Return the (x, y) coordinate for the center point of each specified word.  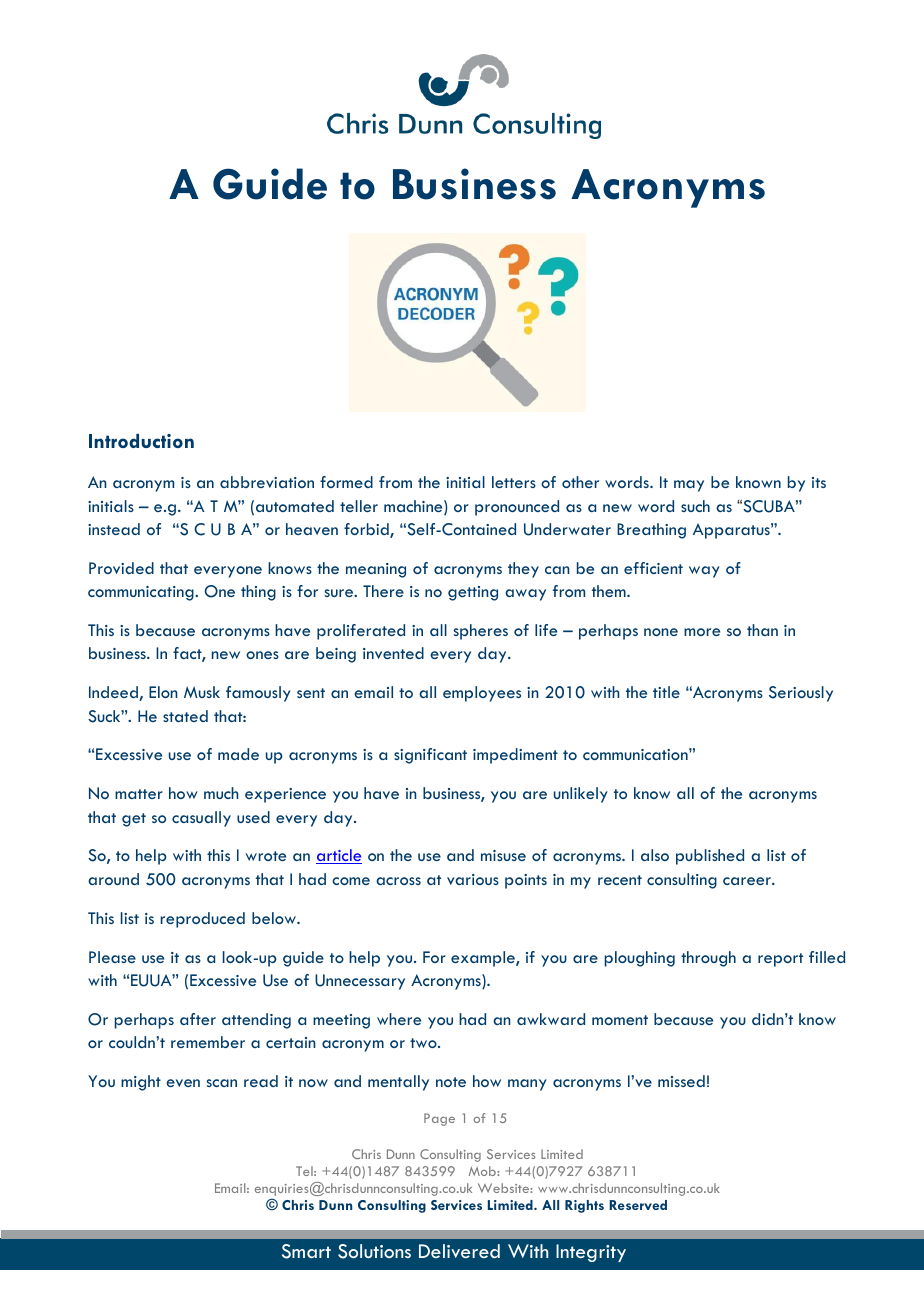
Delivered (459, 1251)
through (708, 959)
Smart (306, 1251)
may (689, 486)
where (399, 1019)
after (198, 1019)
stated (185, 716)
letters (514, 482)
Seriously (801, 694)
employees (482, 694)
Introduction (141, 441)
